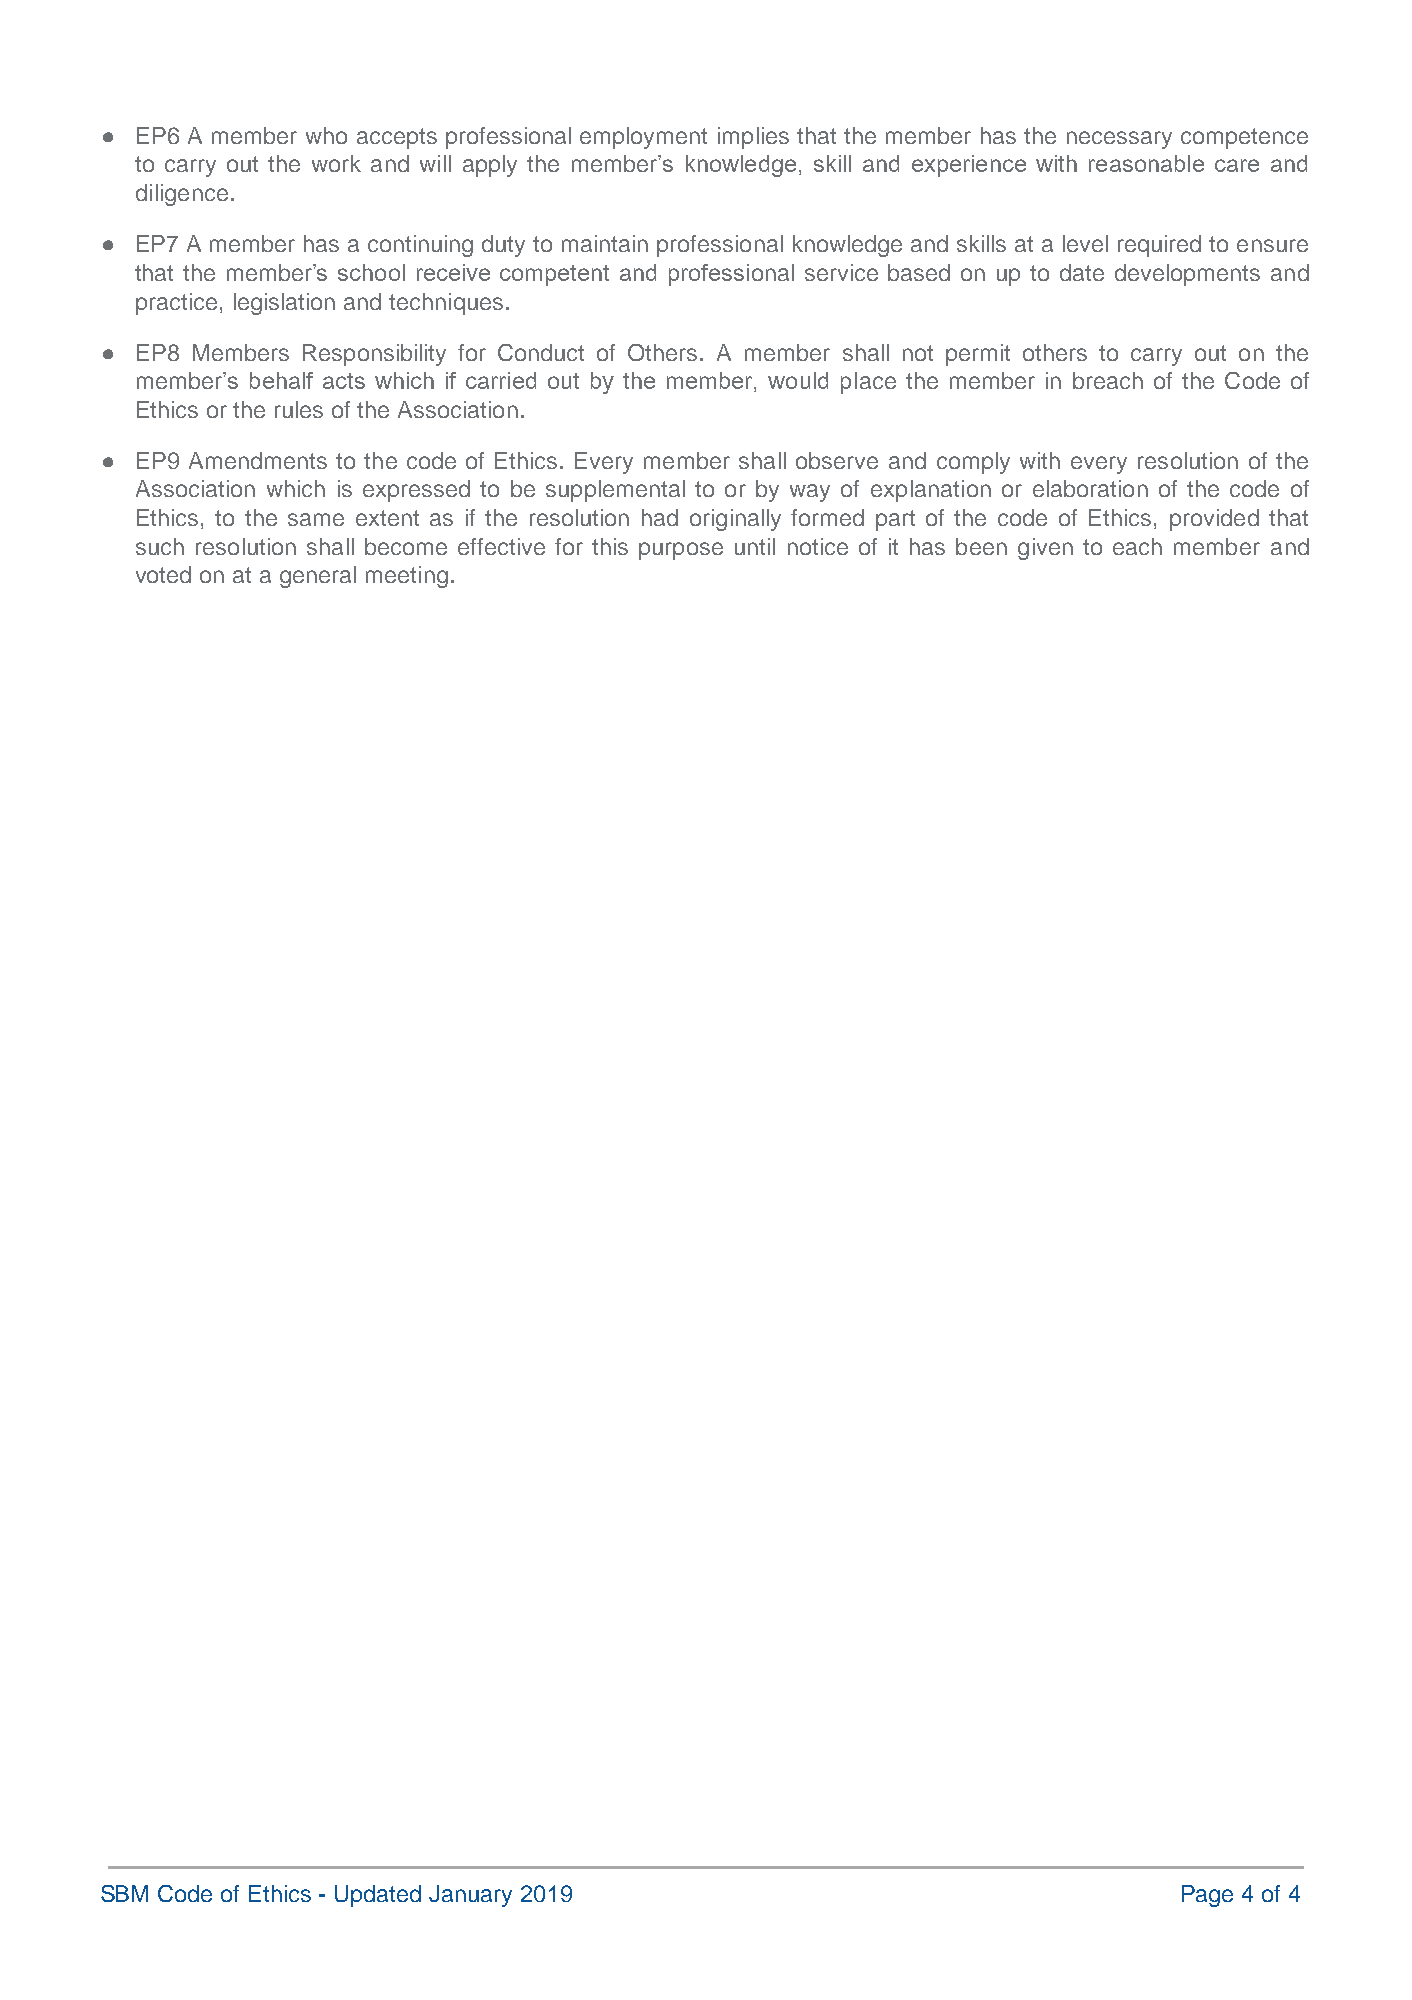 The image size is (1412, 2000). Describe the element at coordinates (470, 1896) in the document. I see `January` at that location.
